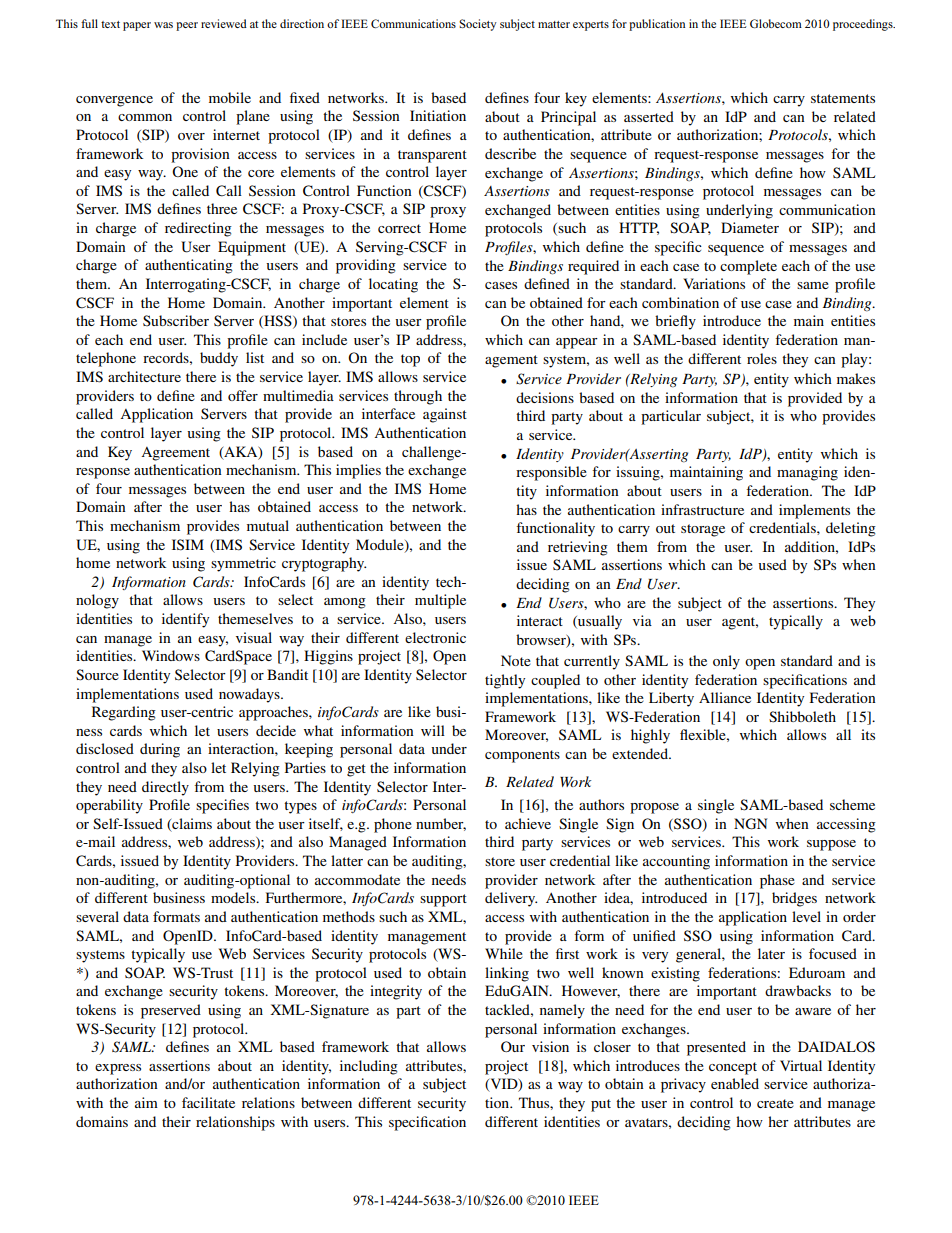 The image size is (952, 1233). Describe the element at coordinates (440, 601) in the screenshot. I see `multiple` at that location.
